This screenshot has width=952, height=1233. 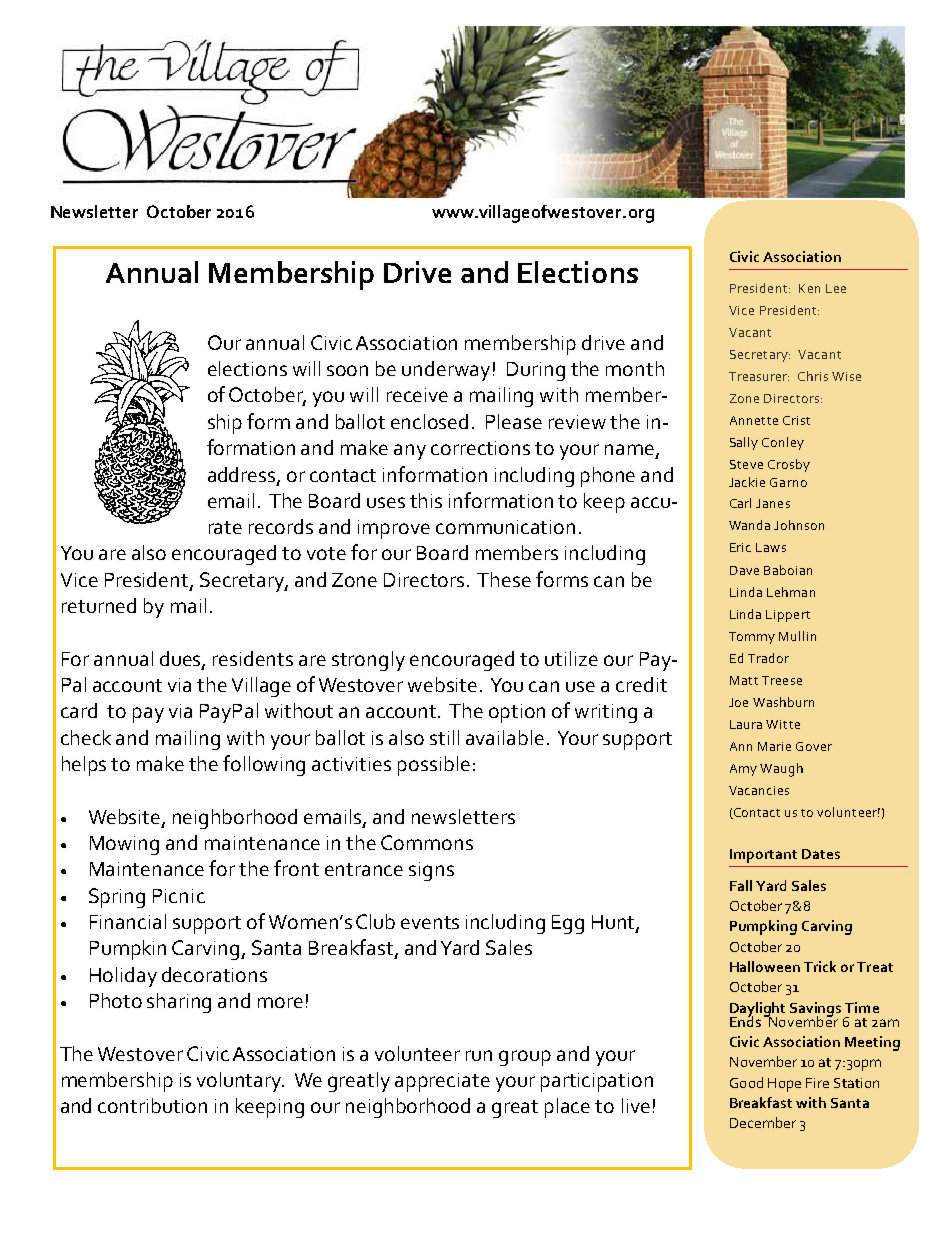 I want to click on soon, so click(x=347, y=370).
